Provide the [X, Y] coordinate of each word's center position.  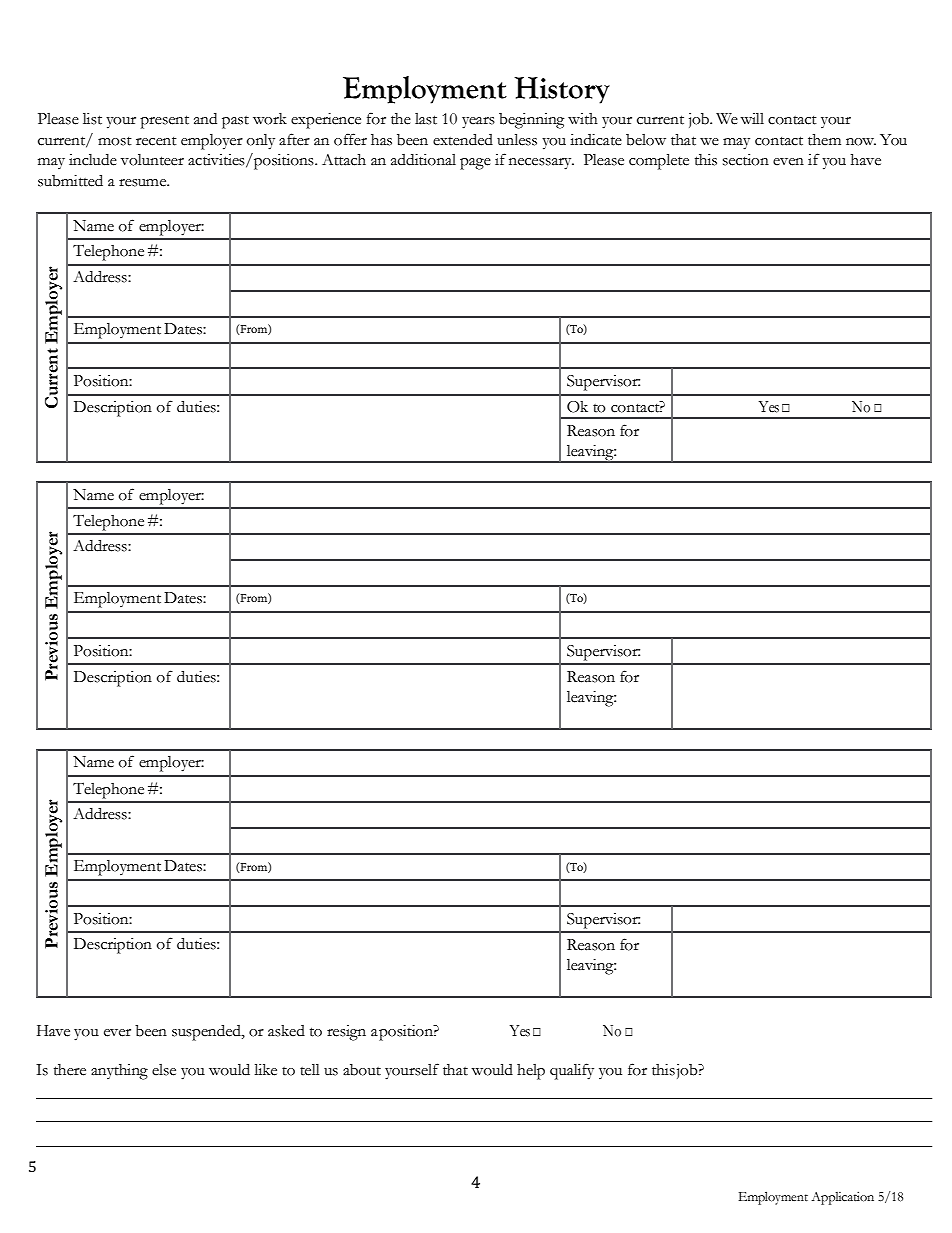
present [164, 122]
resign [346, 1033]
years [478, 123]
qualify [572, 1071]
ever [117, 1033]
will [752, 118]
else [164, 1070]
